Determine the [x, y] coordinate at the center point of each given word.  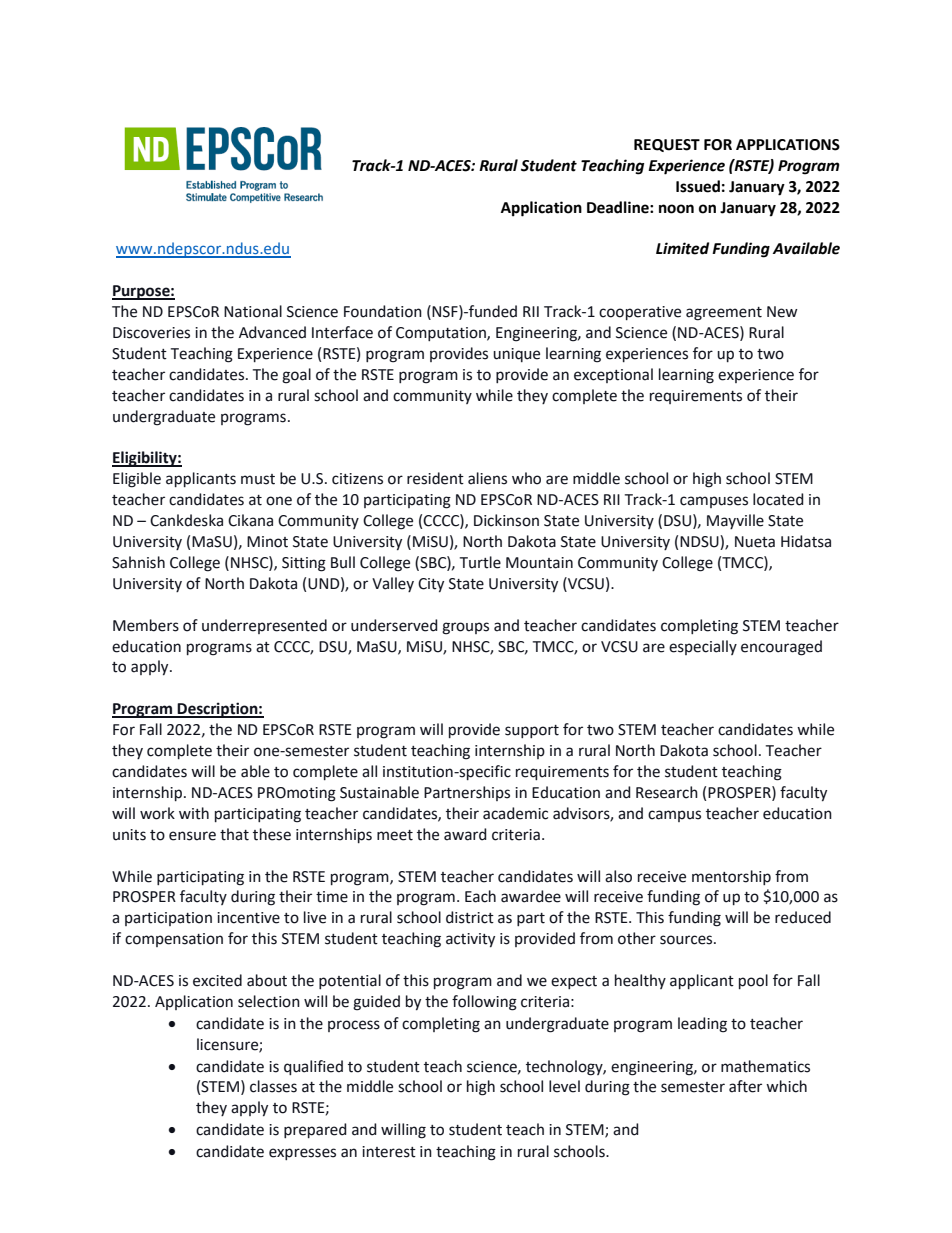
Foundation [383, 311]
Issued [698, 186]
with [194, 813]
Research [667, 792]
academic [515, 813]
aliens [487, 478]
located [778, 499]
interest [389, 1152]
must [258, 479]
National [253, 311]
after [745, 1086]
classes [273, 1086]
